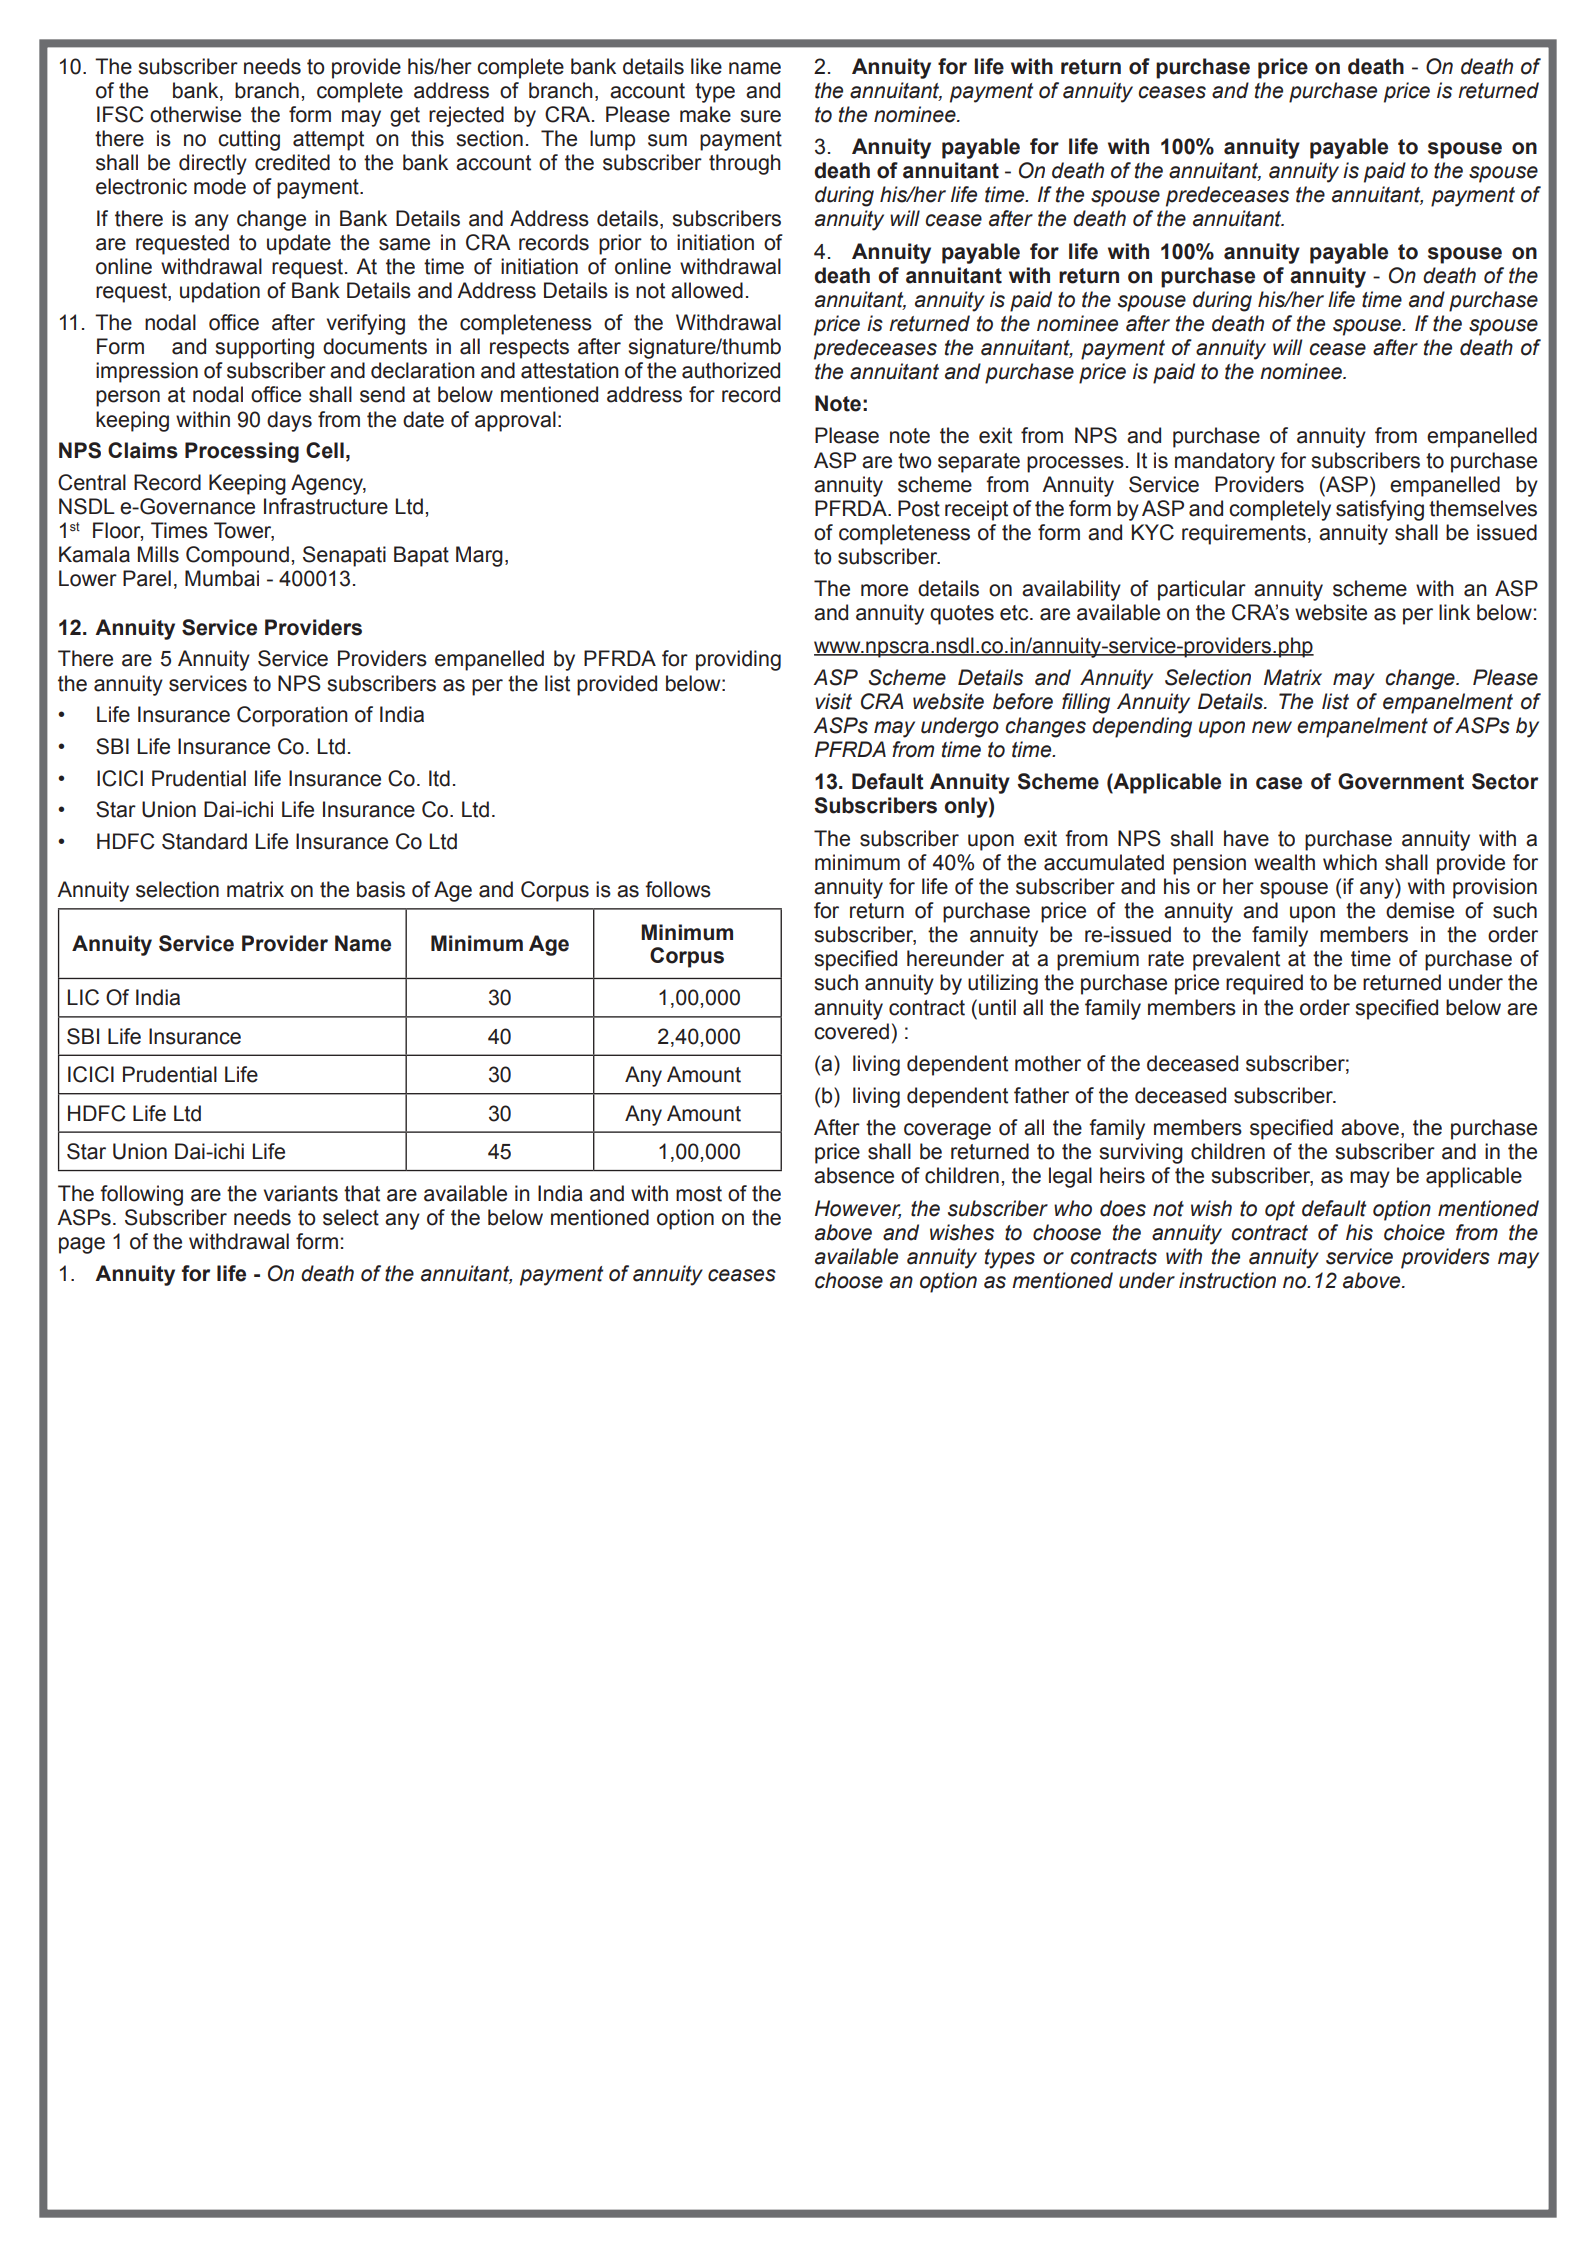 The image size is (1596, 2257). I want to click on sure, so click(760, 116).
